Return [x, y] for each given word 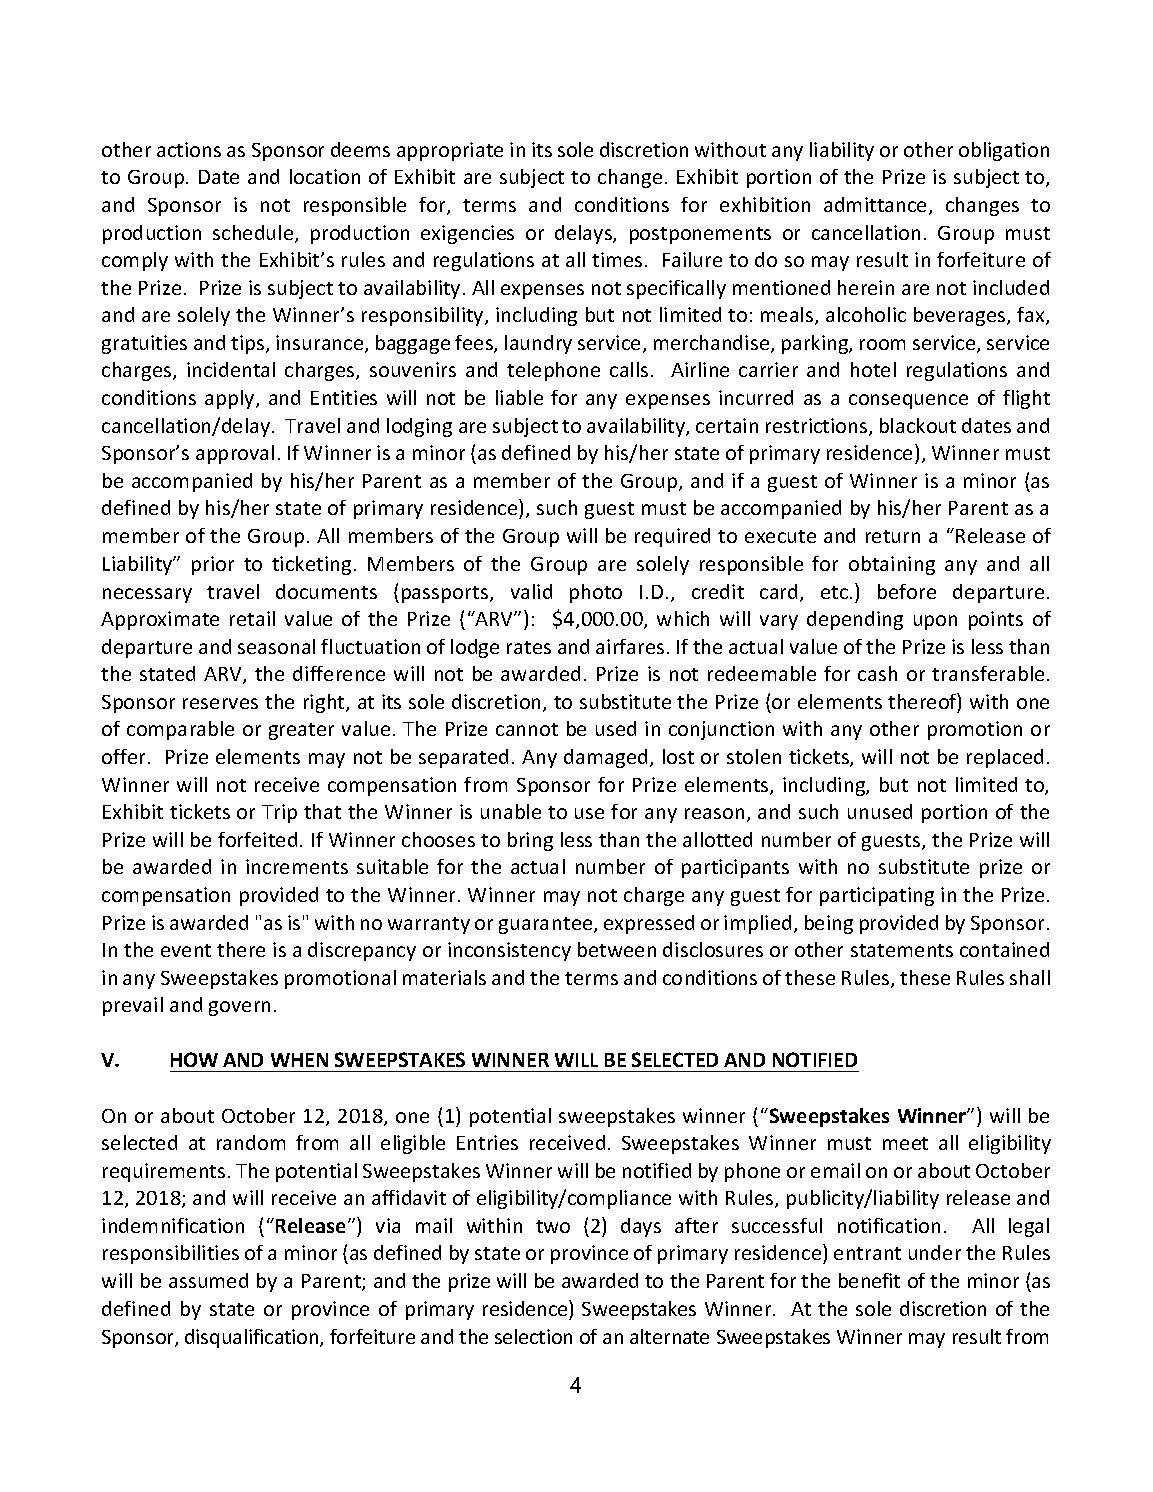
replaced [1005, 758]
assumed [208, 1280]
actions [189, 149]
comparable [180, 730]
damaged [605, 758]
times [617, 259]
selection [533, 1336]
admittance [877, 206]
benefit [869, 1280]
